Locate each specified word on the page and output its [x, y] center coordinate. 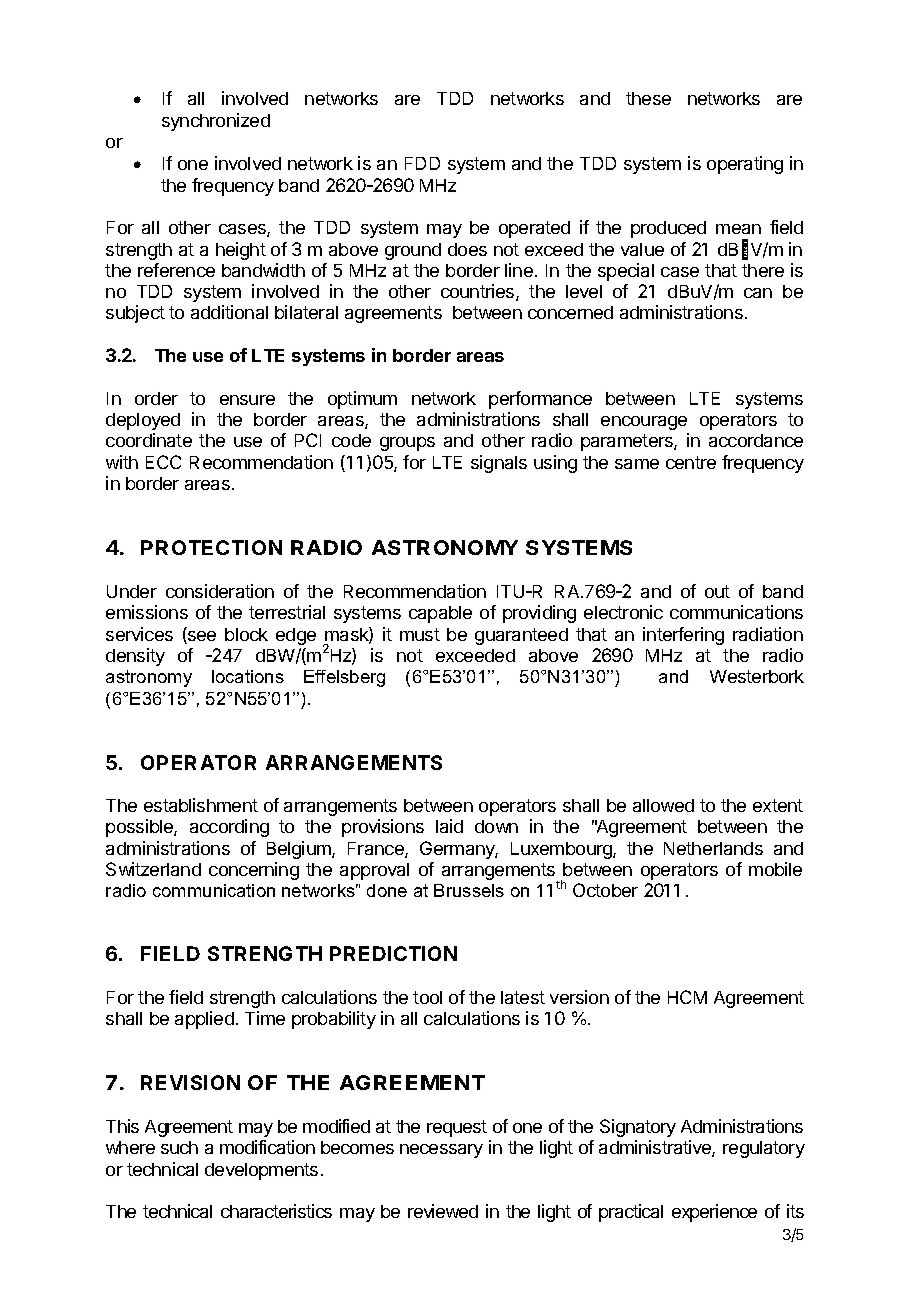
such [179, 1147]
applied [204, 1020]
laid [449, 826]
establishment [201, 805]
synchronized [216, 122]
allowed [663, 805]
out [717, 591]
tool [427, 997]
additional [229, 312]
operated [534, 229]
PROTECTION [211, 547]
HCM [687, 997]
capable [440, 614]
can [758, 293]
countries [479, 292]
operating [745, 165]
